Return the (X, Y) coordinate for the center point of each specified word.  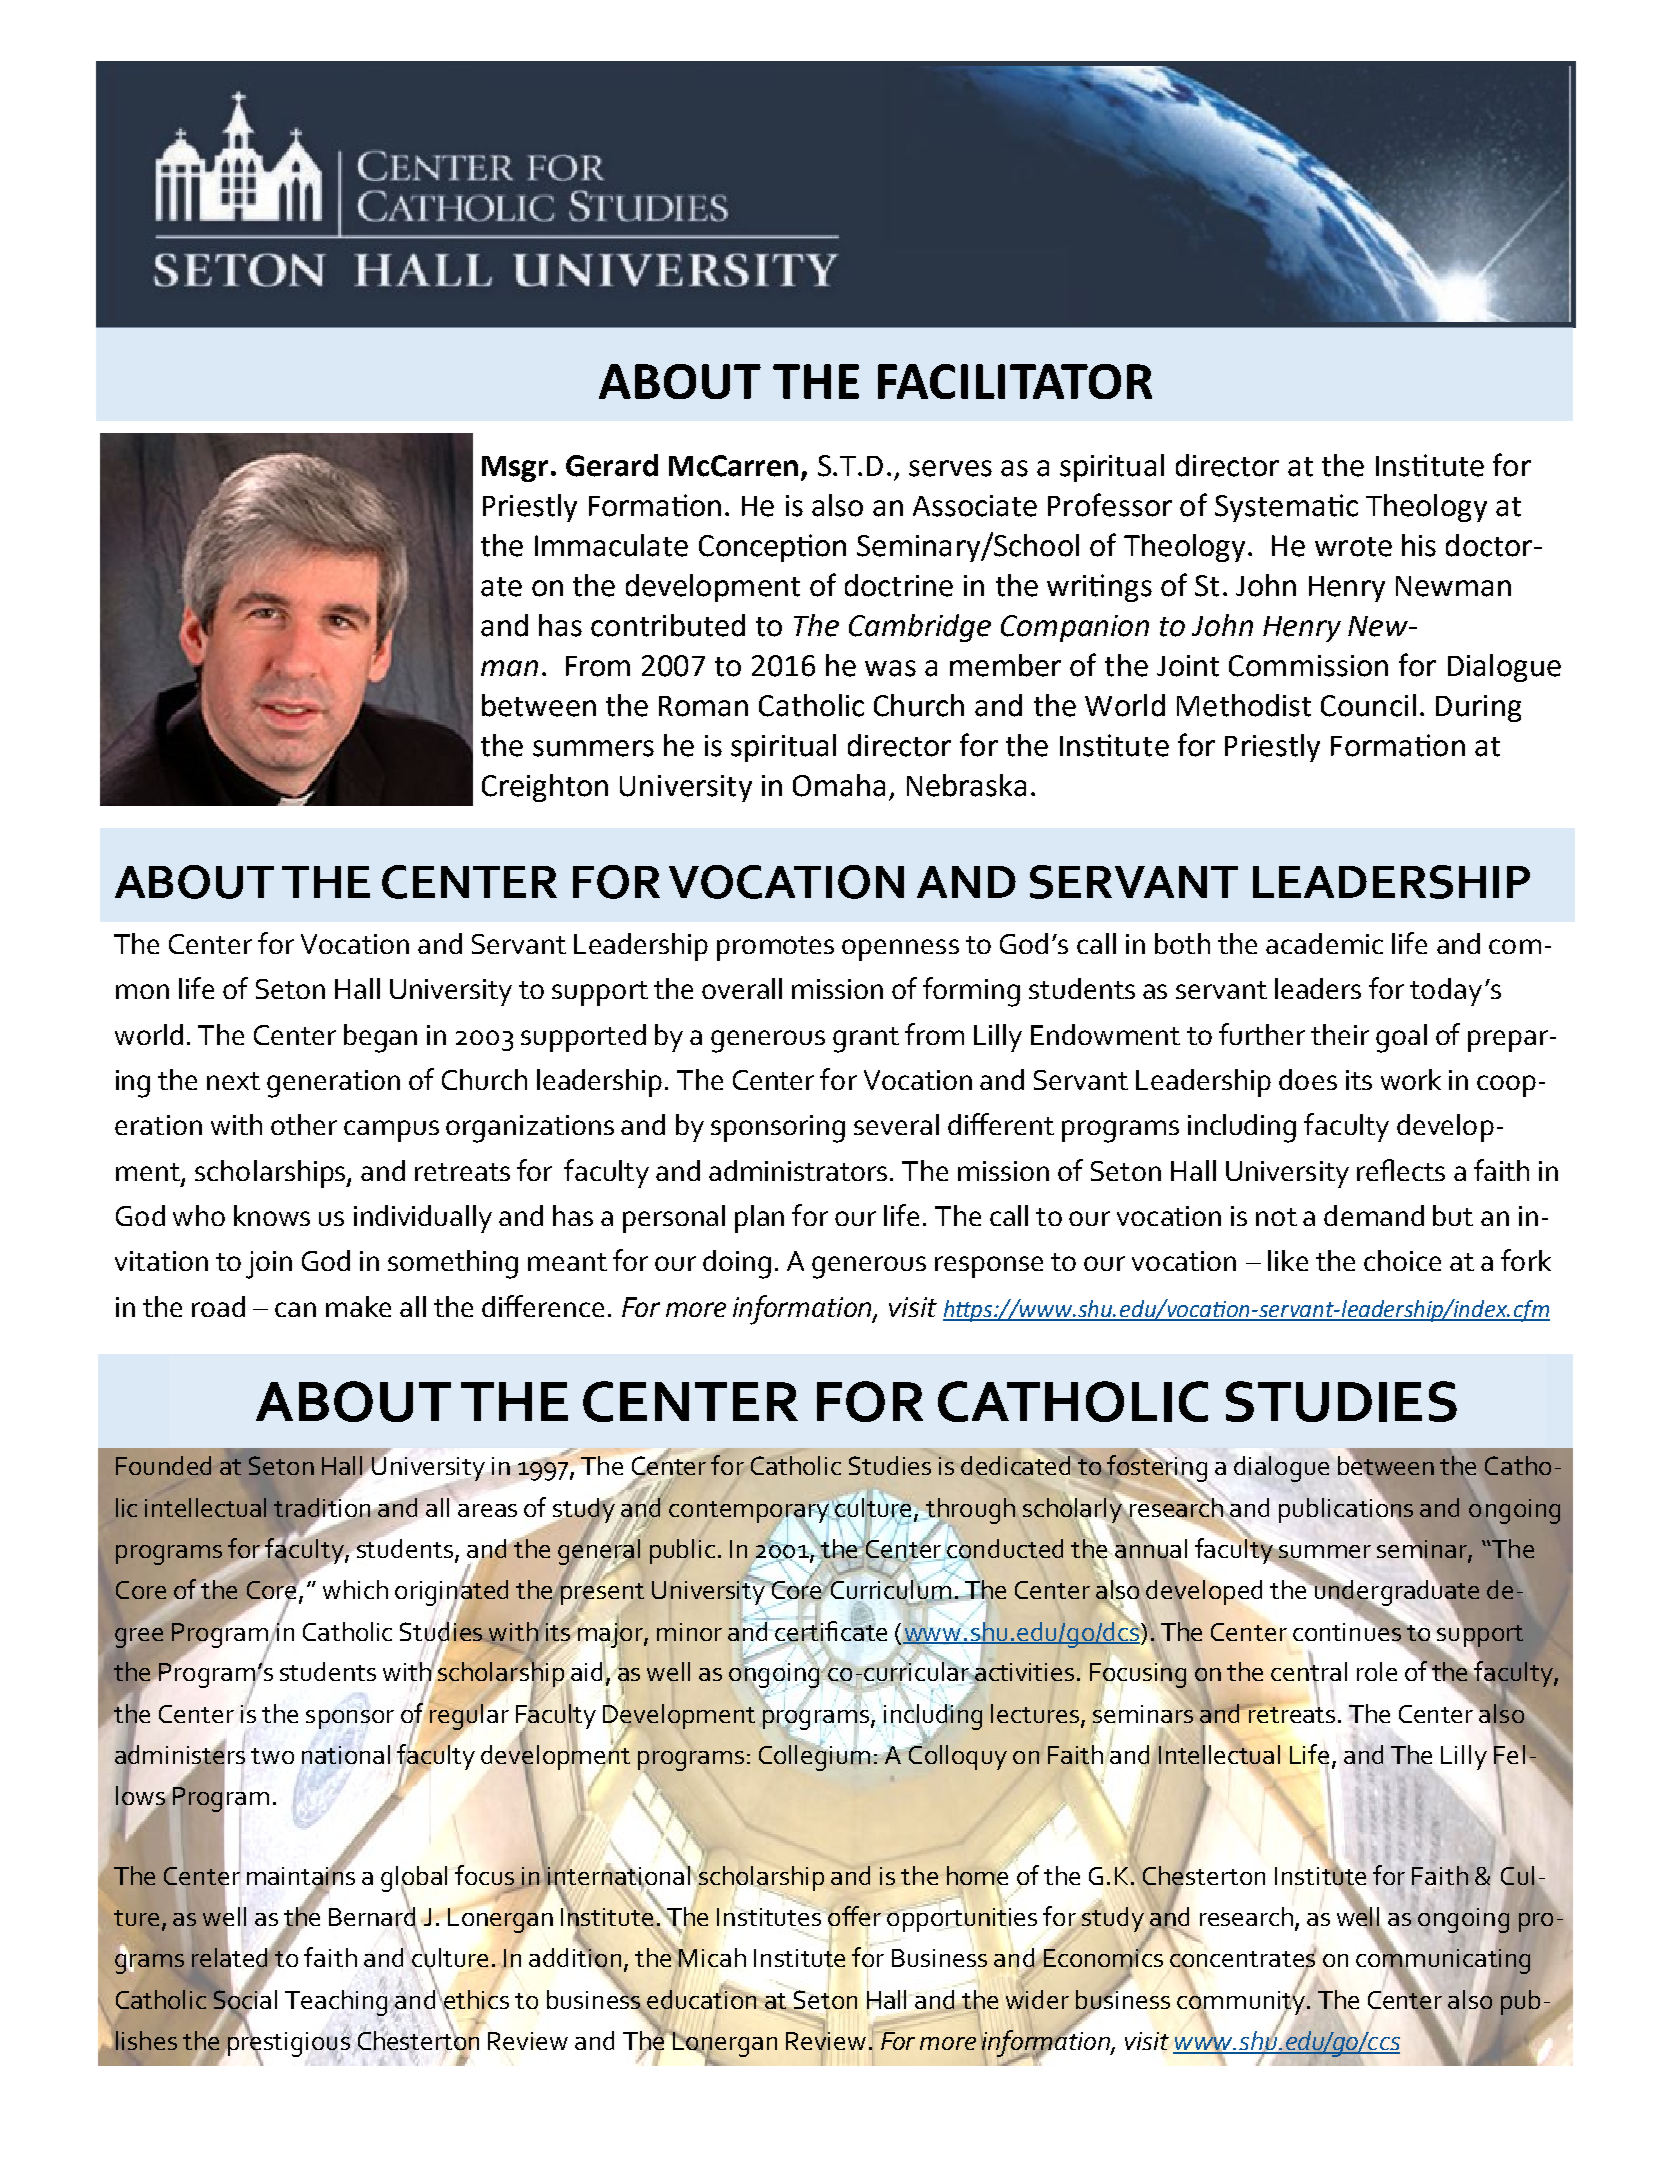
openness (900, 950)
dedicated (1017, 1464)
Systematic (1286, 508)
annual (1151, 1548)
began (380, 1038)
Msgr (515, 469)
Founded (163, 1465)
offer (854, 1916)
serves (950, 468)
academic (1324, 943)
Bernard (373, 1916)
